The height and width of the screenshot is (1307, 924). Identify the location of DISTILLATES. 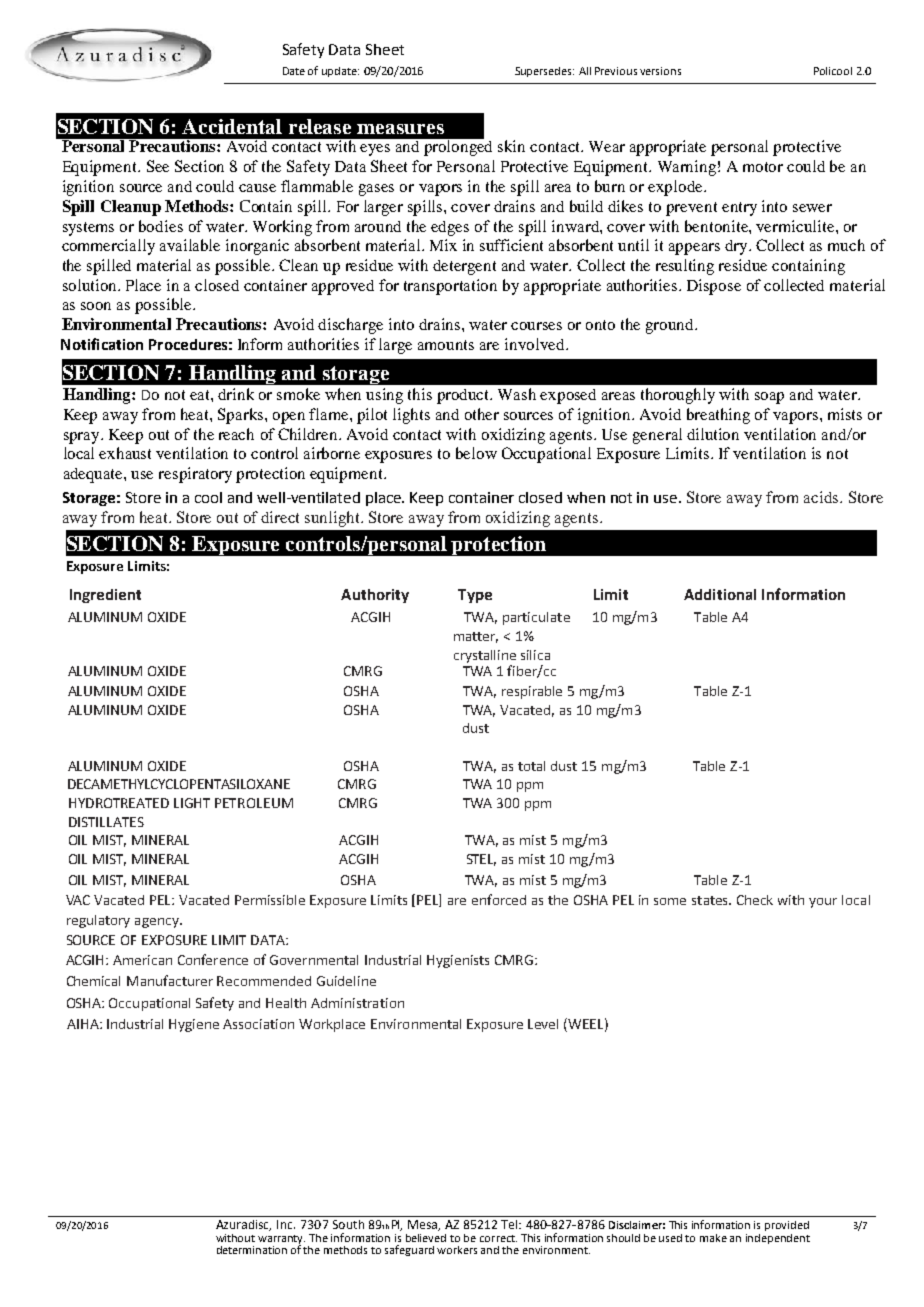
(106, 822).
